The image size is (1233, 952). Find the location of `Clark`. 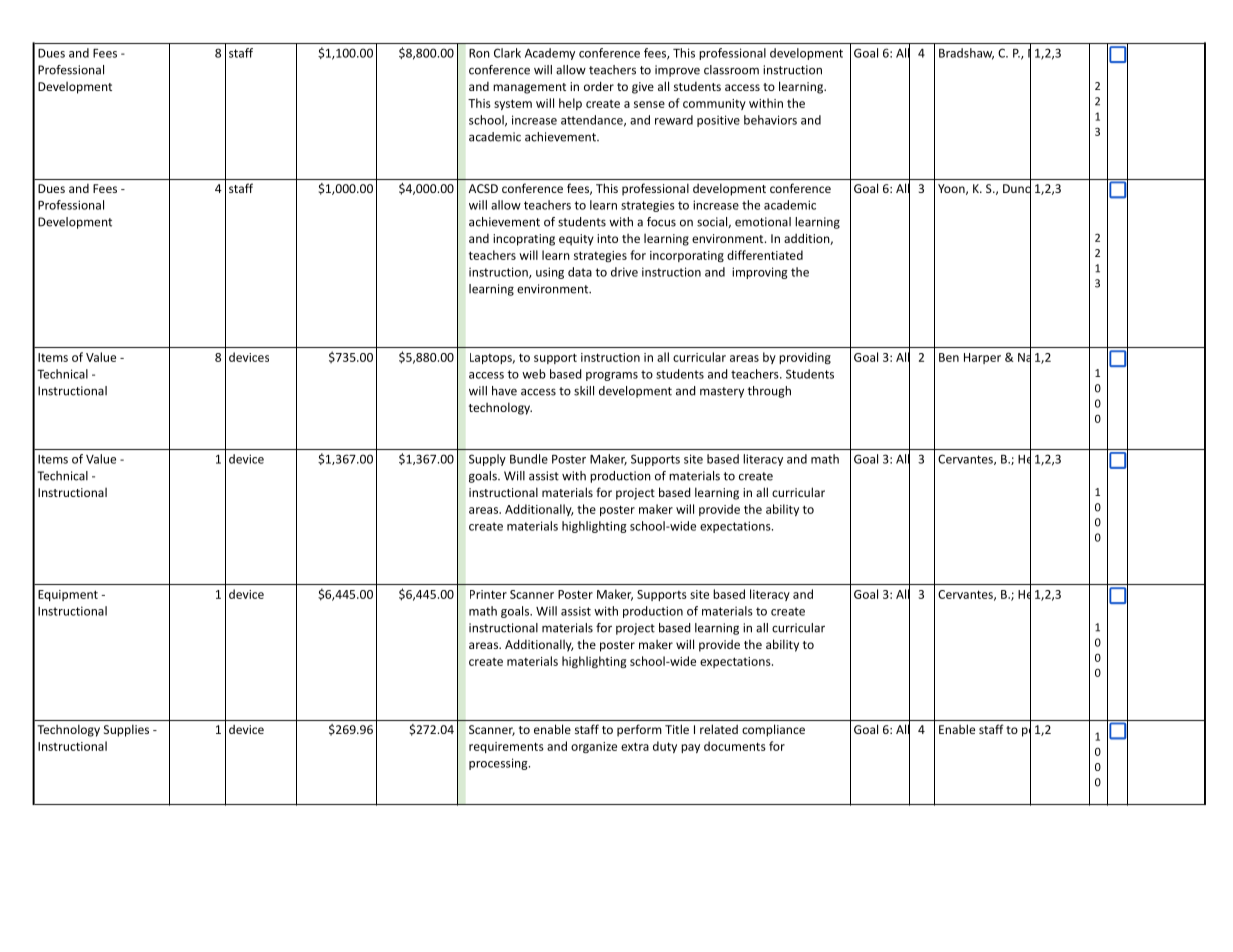

Clark is located at coordinates (507, 53).
